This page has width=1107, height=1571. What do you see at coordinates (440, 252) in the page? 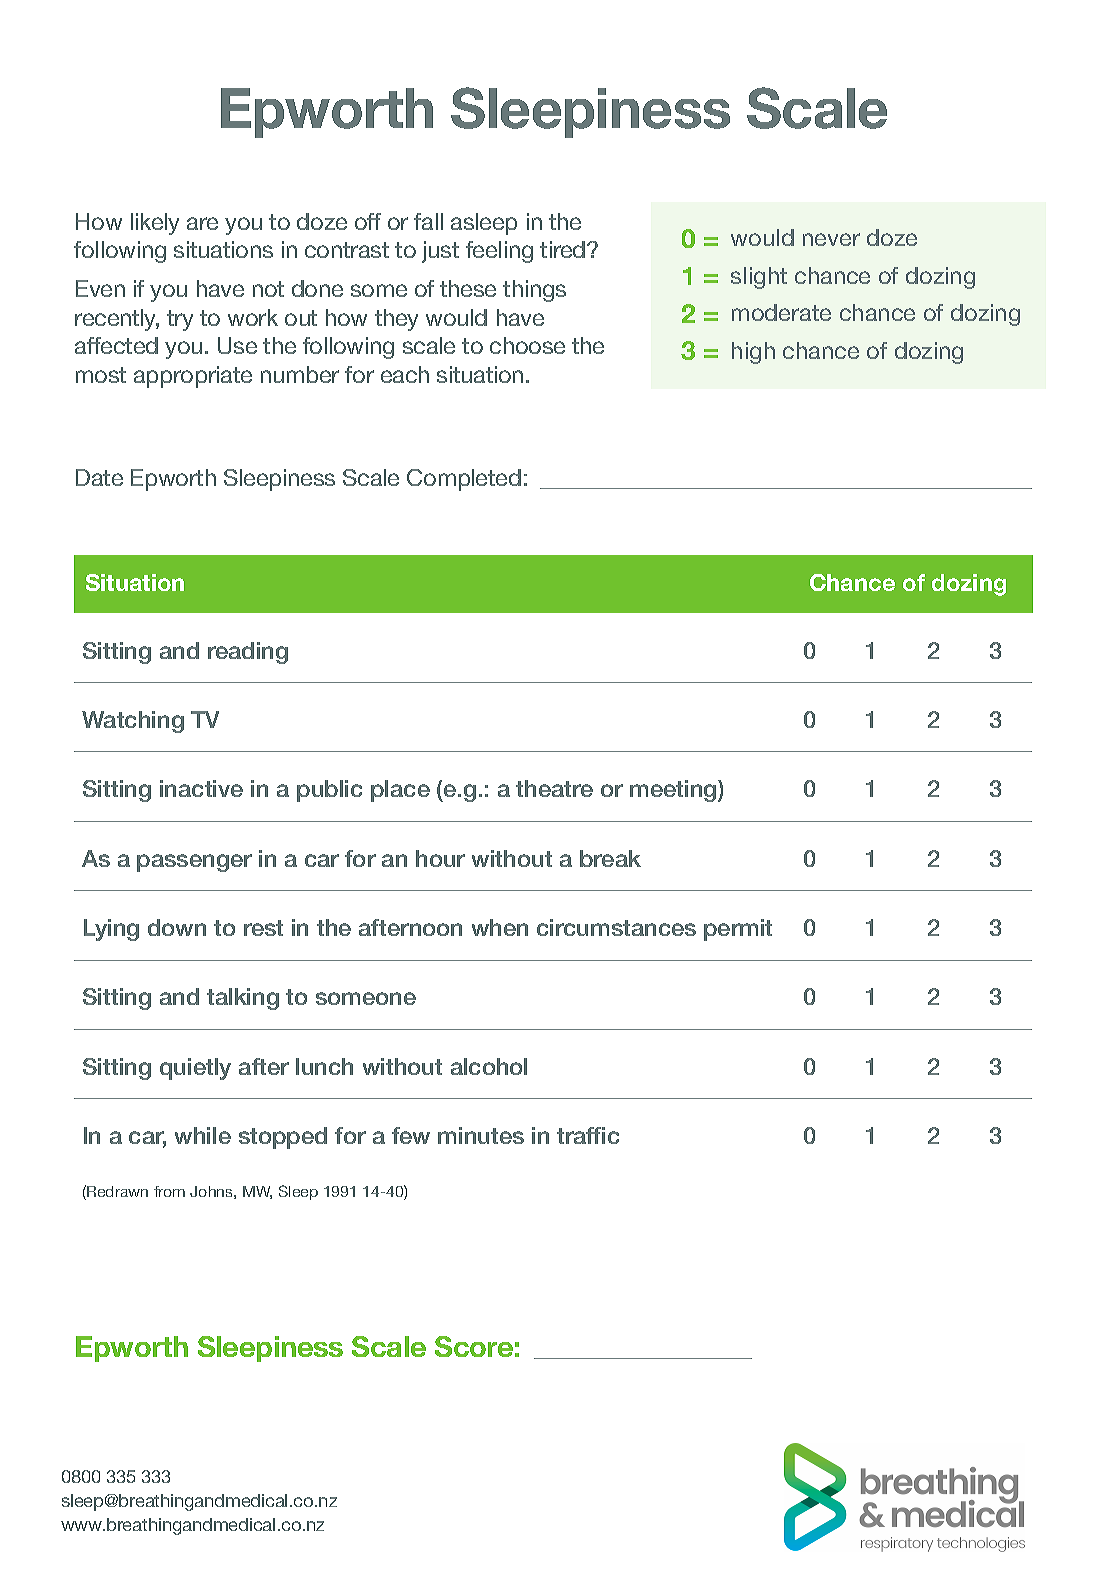
I see `just` at bounding box center [440, 252].
